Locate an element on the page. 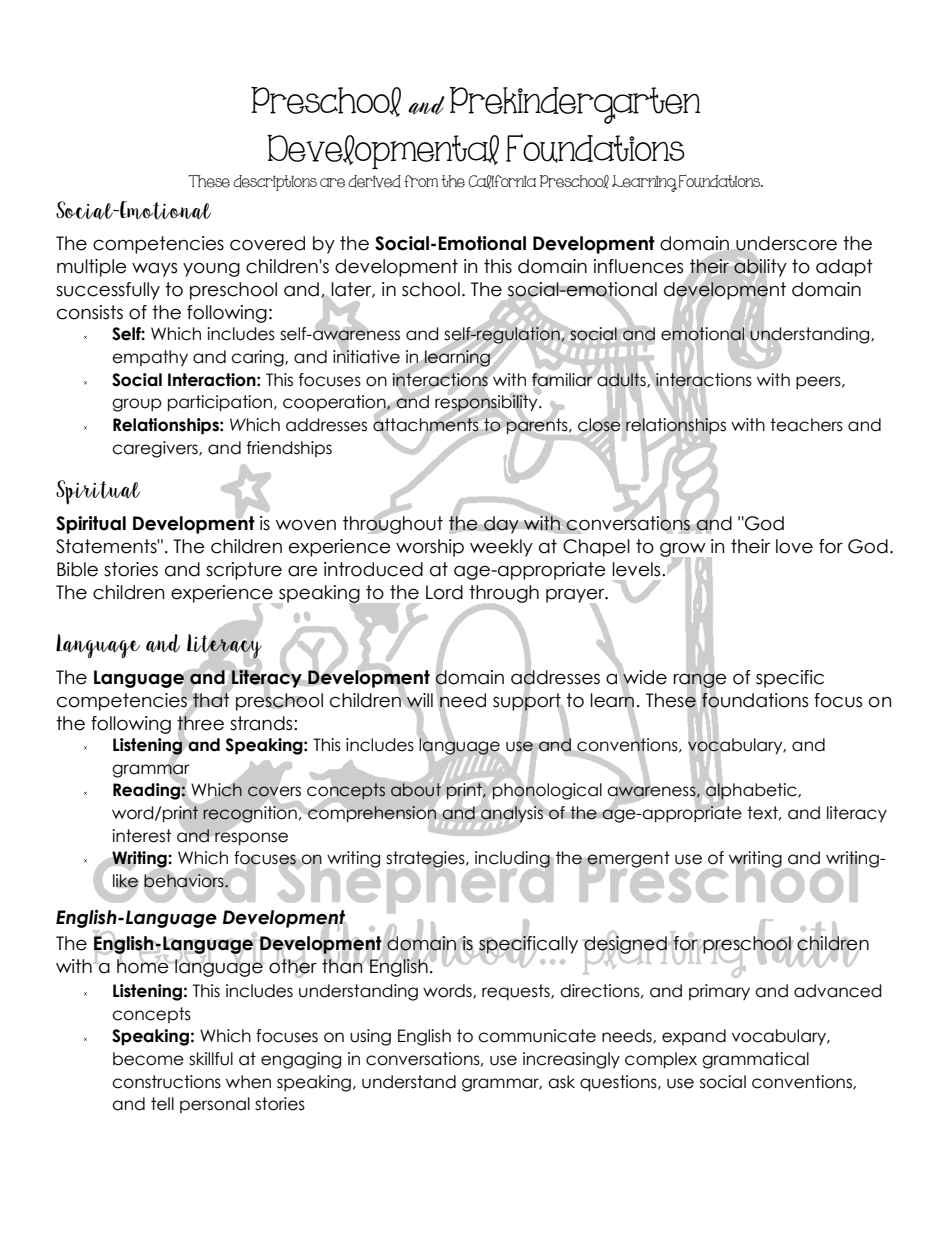 Image resolution: width=952 pixels, height=1233 pixels. ability is located at coordinates (760, 268).
